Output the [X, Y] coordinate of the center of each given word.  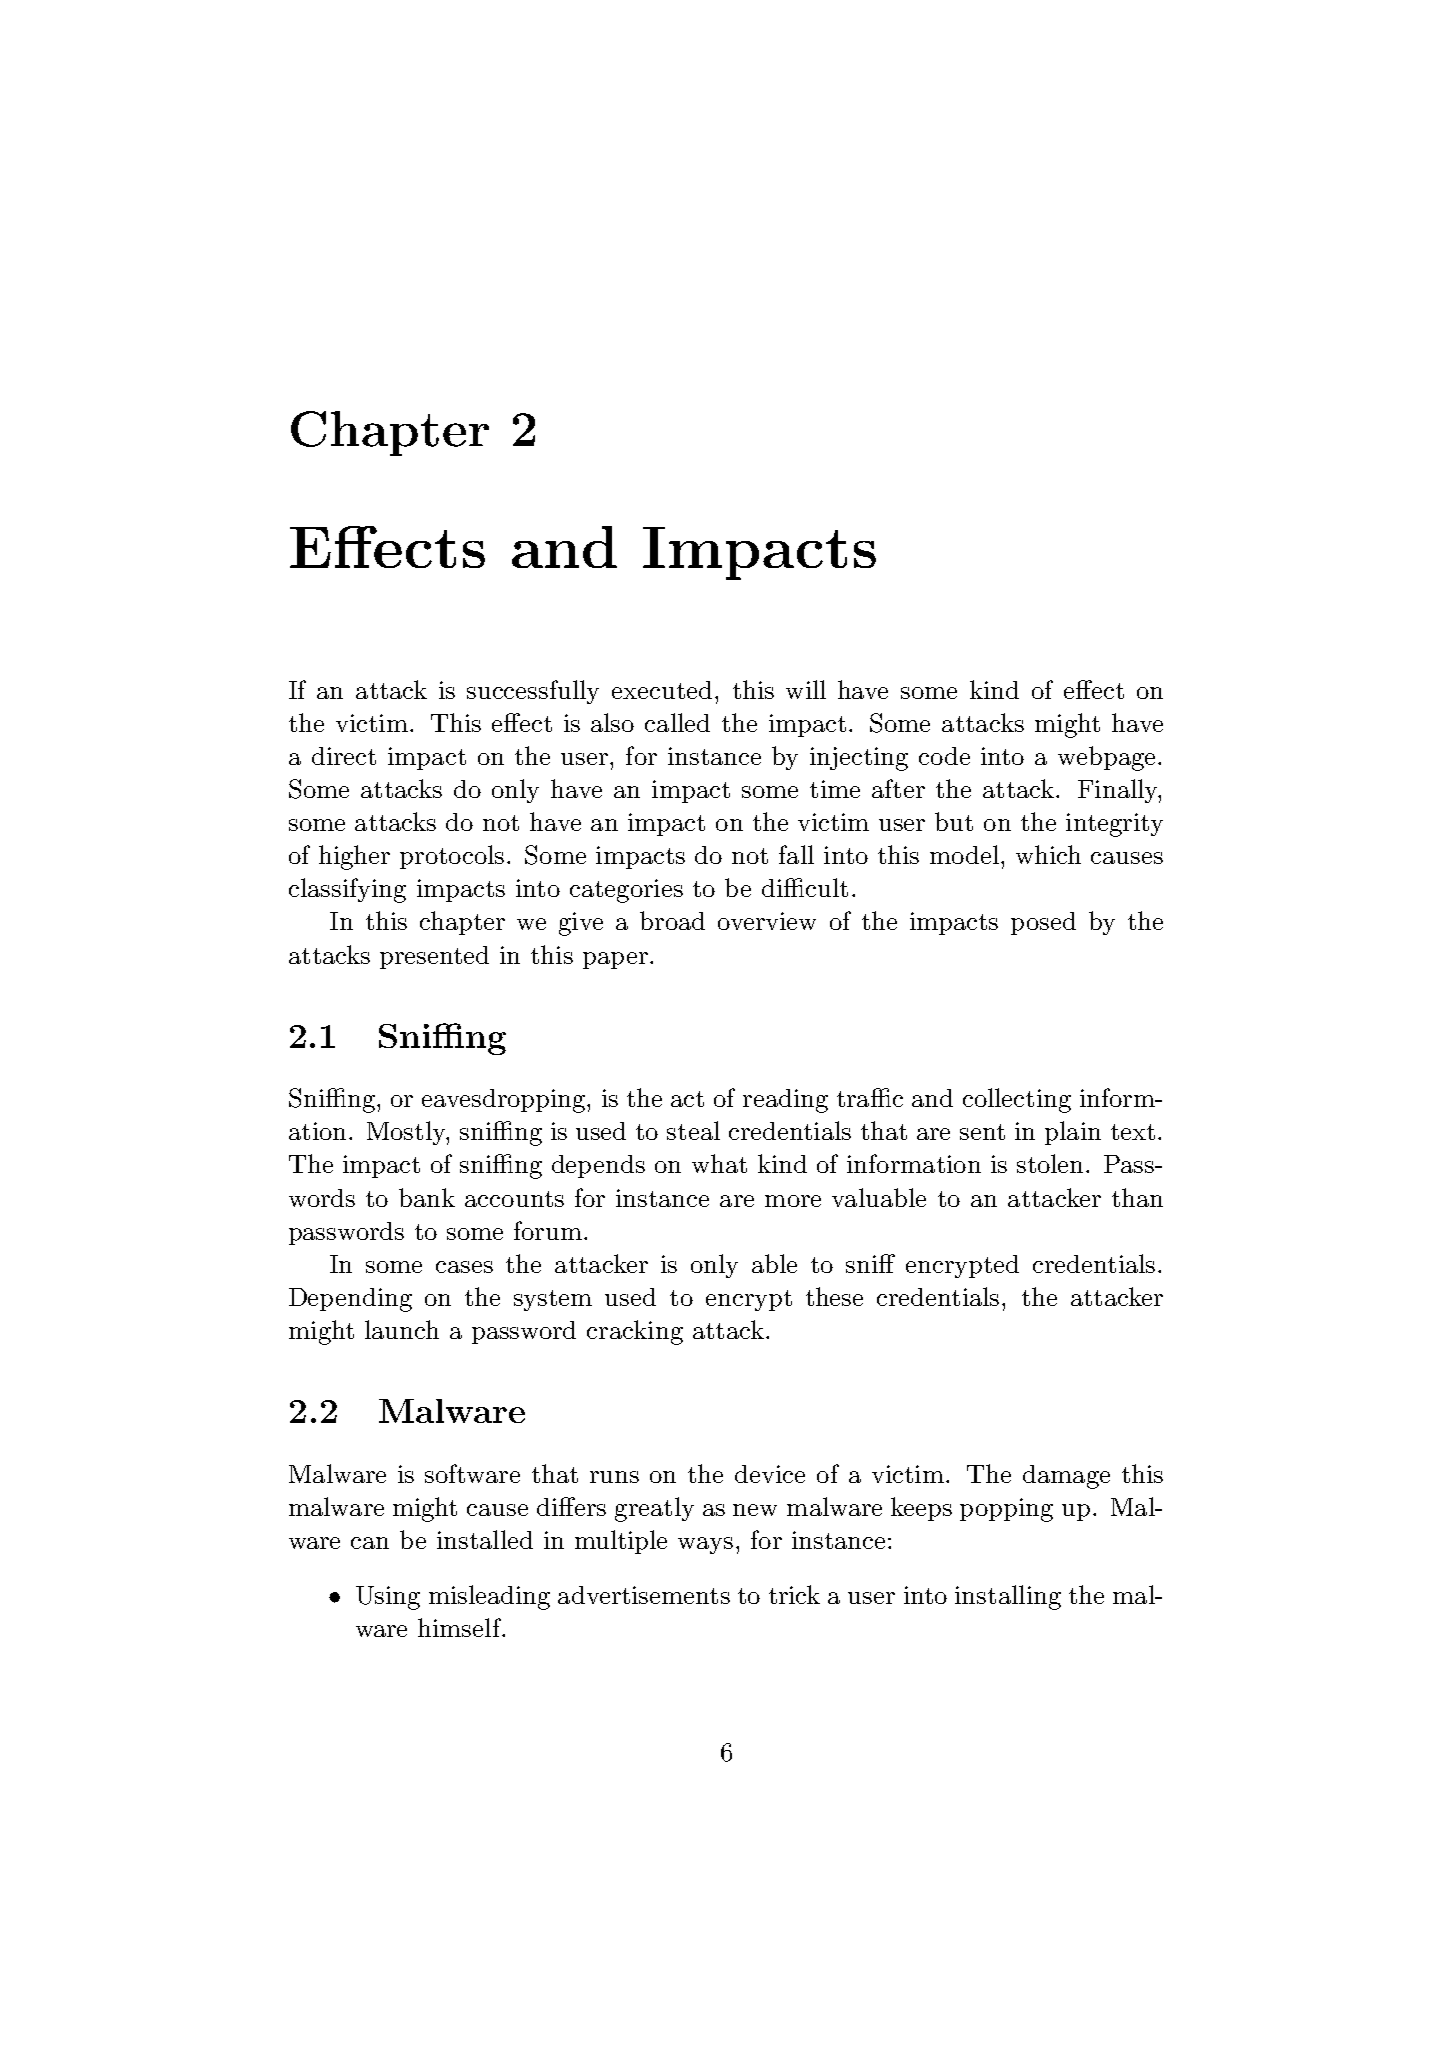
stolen [1050, 1163]
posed [1043, 923]
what [719, 1163]
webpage [1106, 758]
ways [705, 1545]
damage [1066, 1477]
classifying [347, 890]
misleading [489, 1597]
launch [402, 1329]
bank [427, 1197]
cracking [635, 1332]
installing [1008, 1597]
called [677, 722]
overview [767, 921]
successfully [533, 692]
